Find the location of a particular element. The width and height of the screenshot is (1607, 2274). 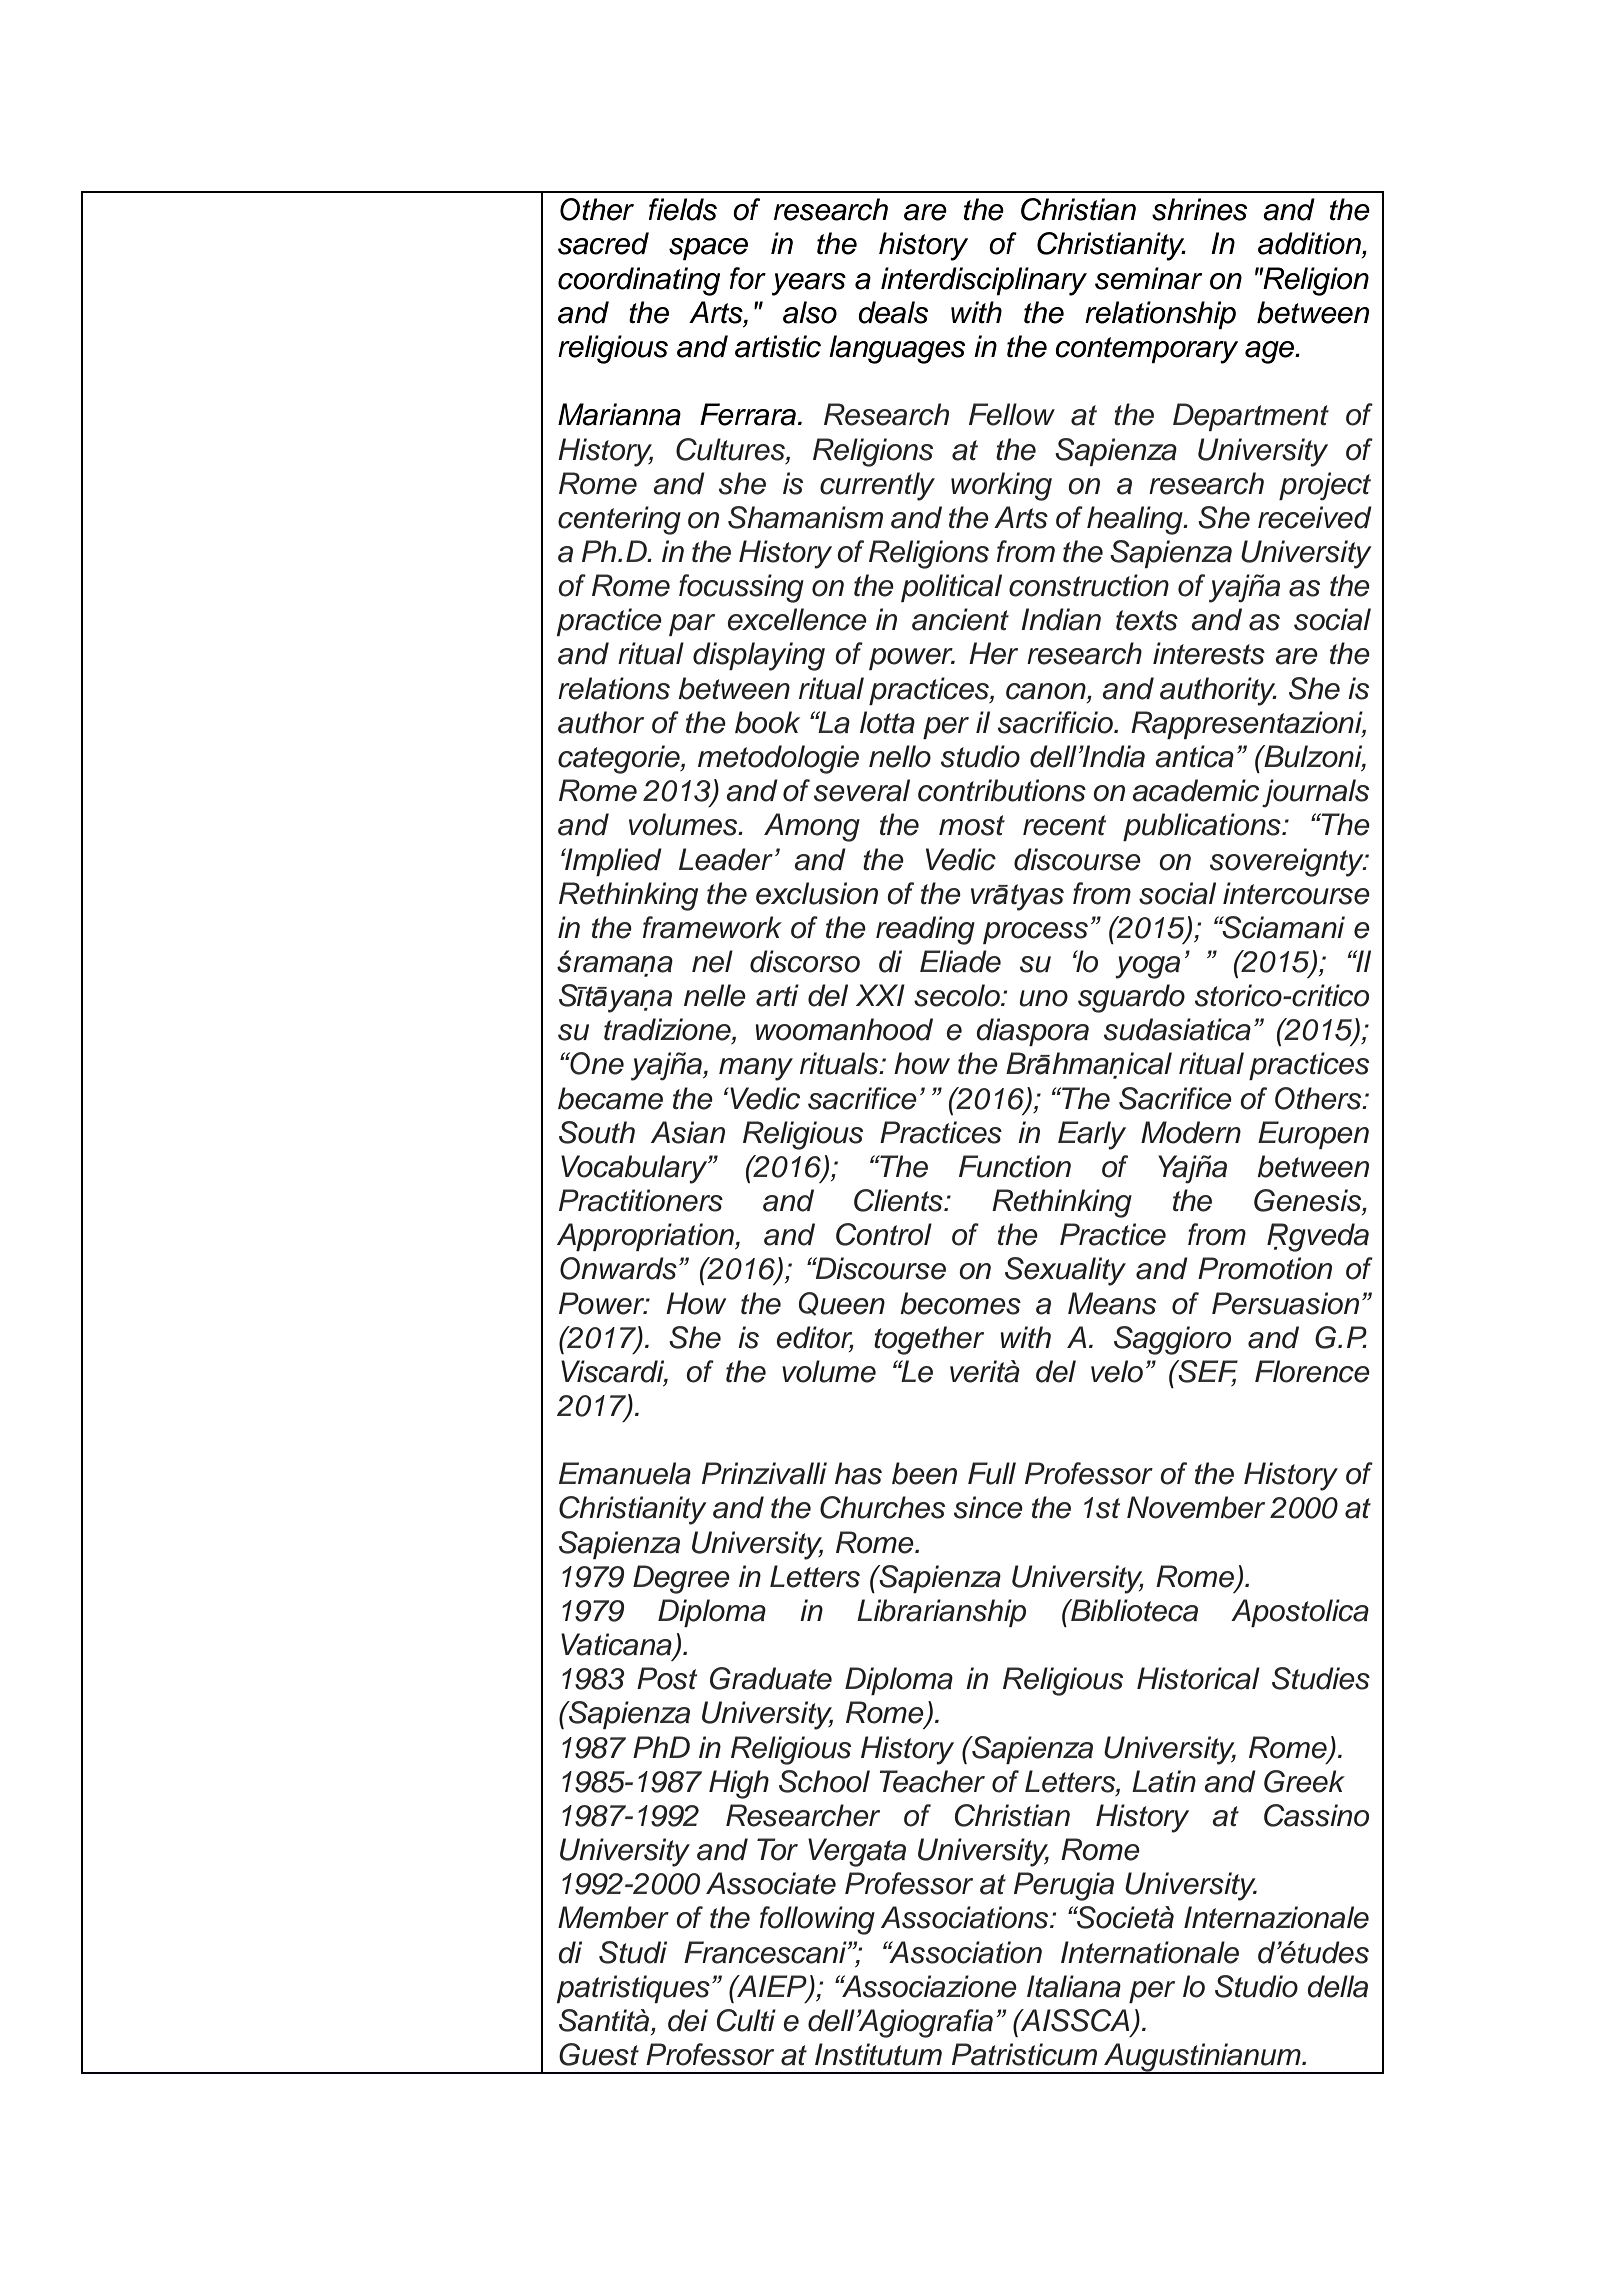

Degree is located at coordinates (681, 1579).
